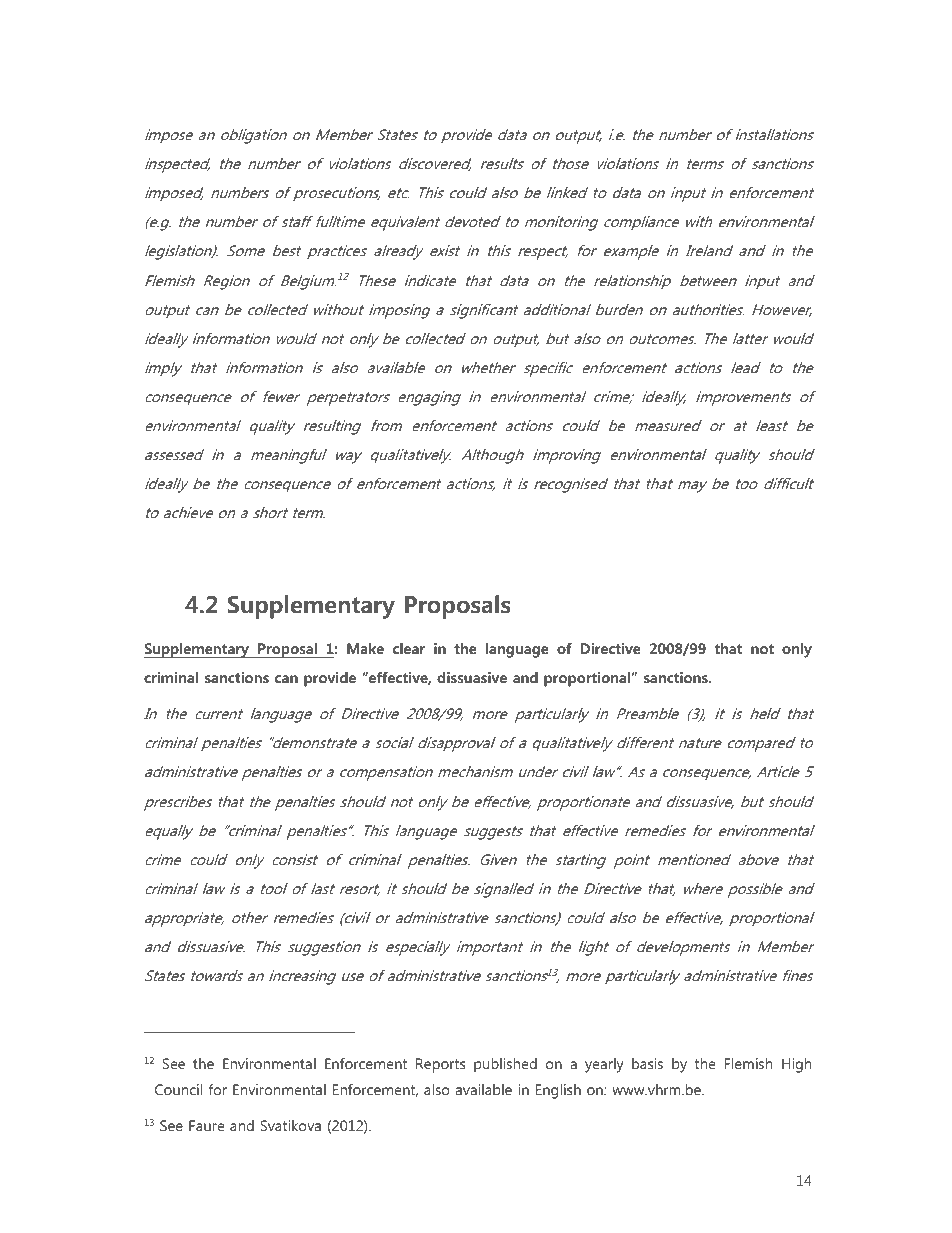 Image resolution: width=952 pixels, height=1233 pixels. What do you see at coordinates (604, 1065) in the image?
I see `yearly` at bounding box center [604, 1065].
